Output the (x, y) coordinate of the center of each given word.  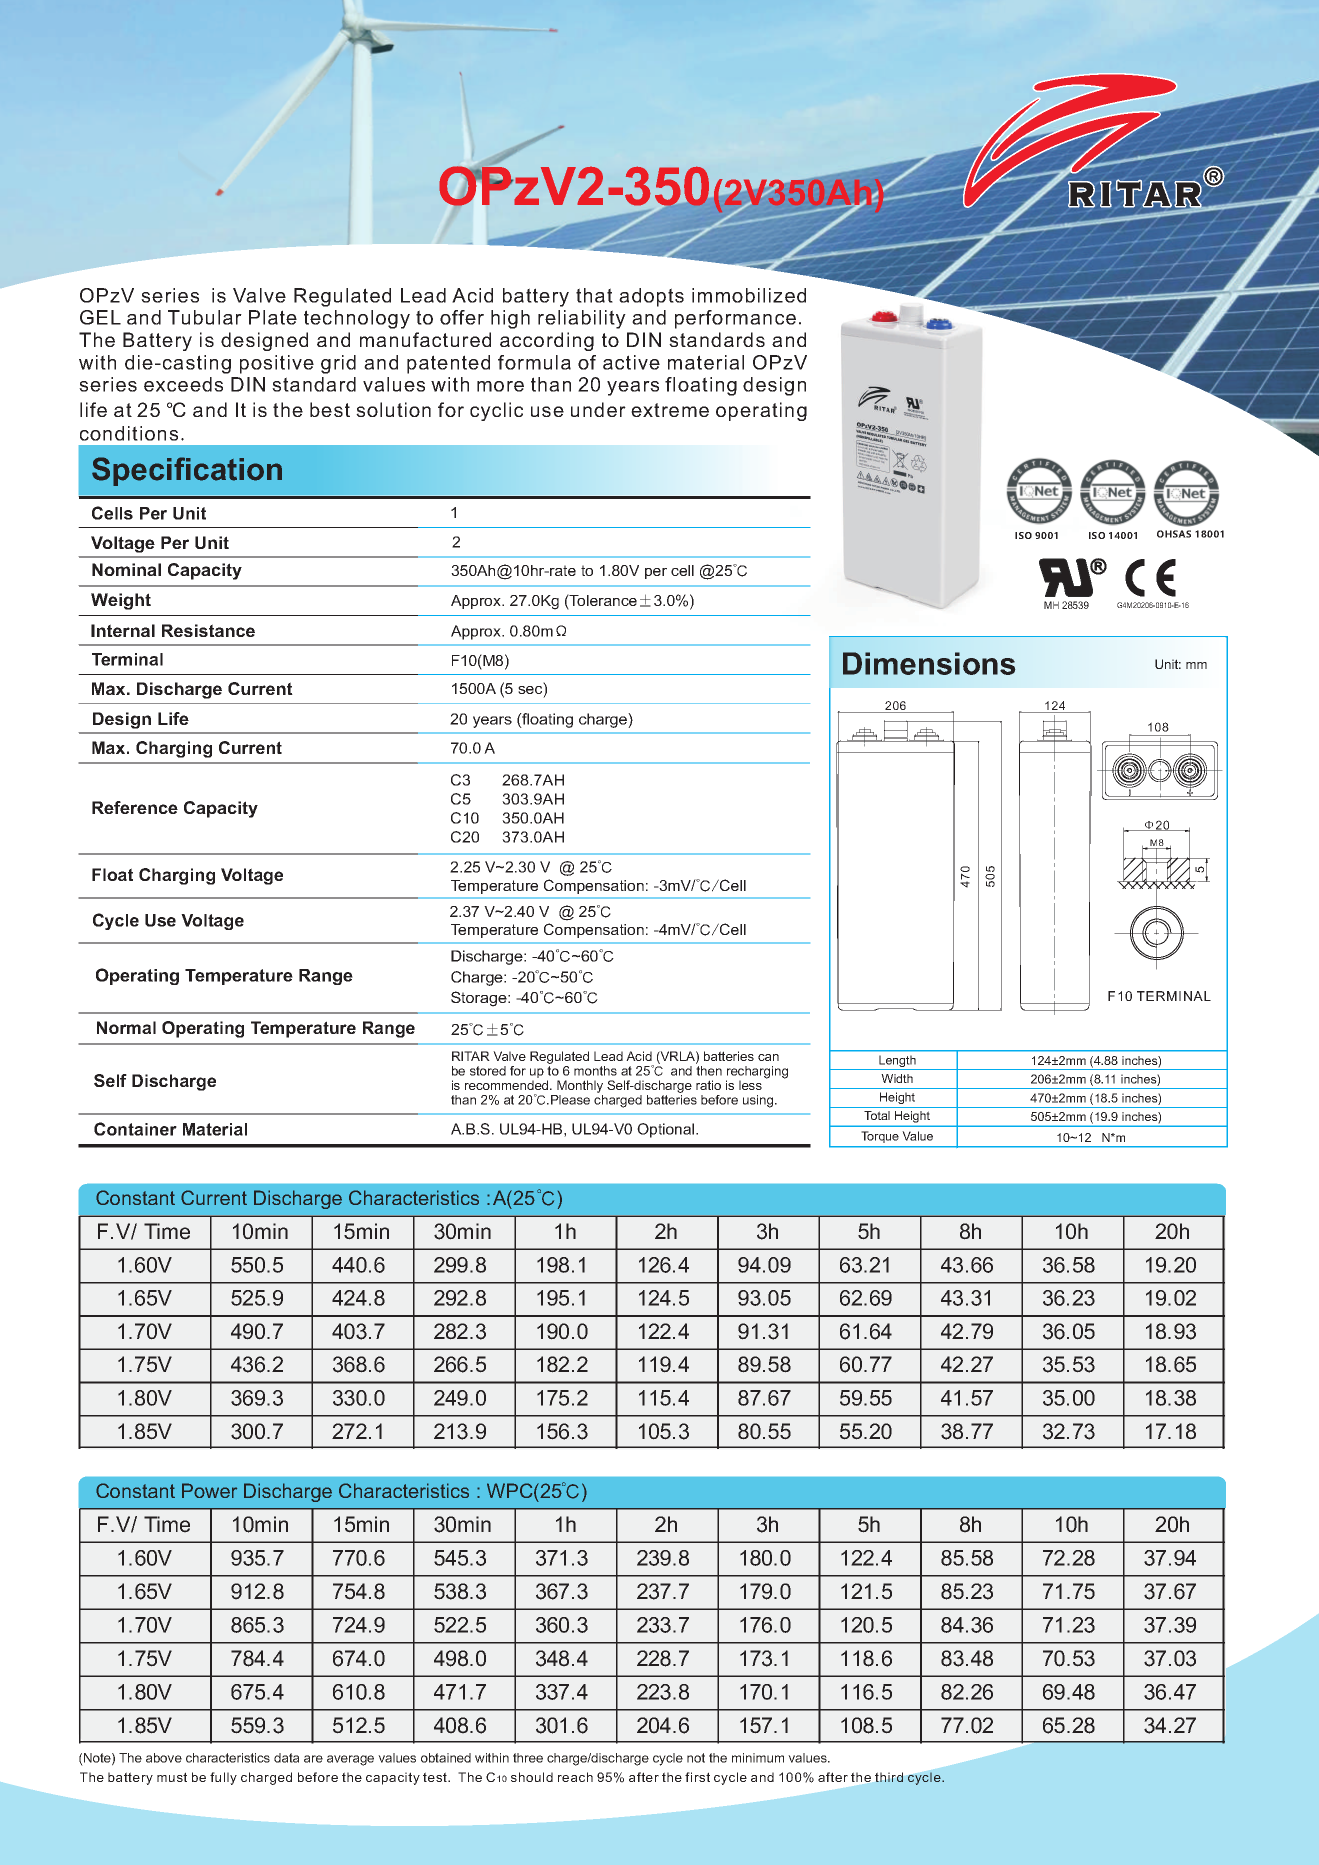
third (889, 1777)
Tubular (205, 317)
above (164, 1758)
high (510, 319)
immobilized (749, 295)
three (528, 1758)
